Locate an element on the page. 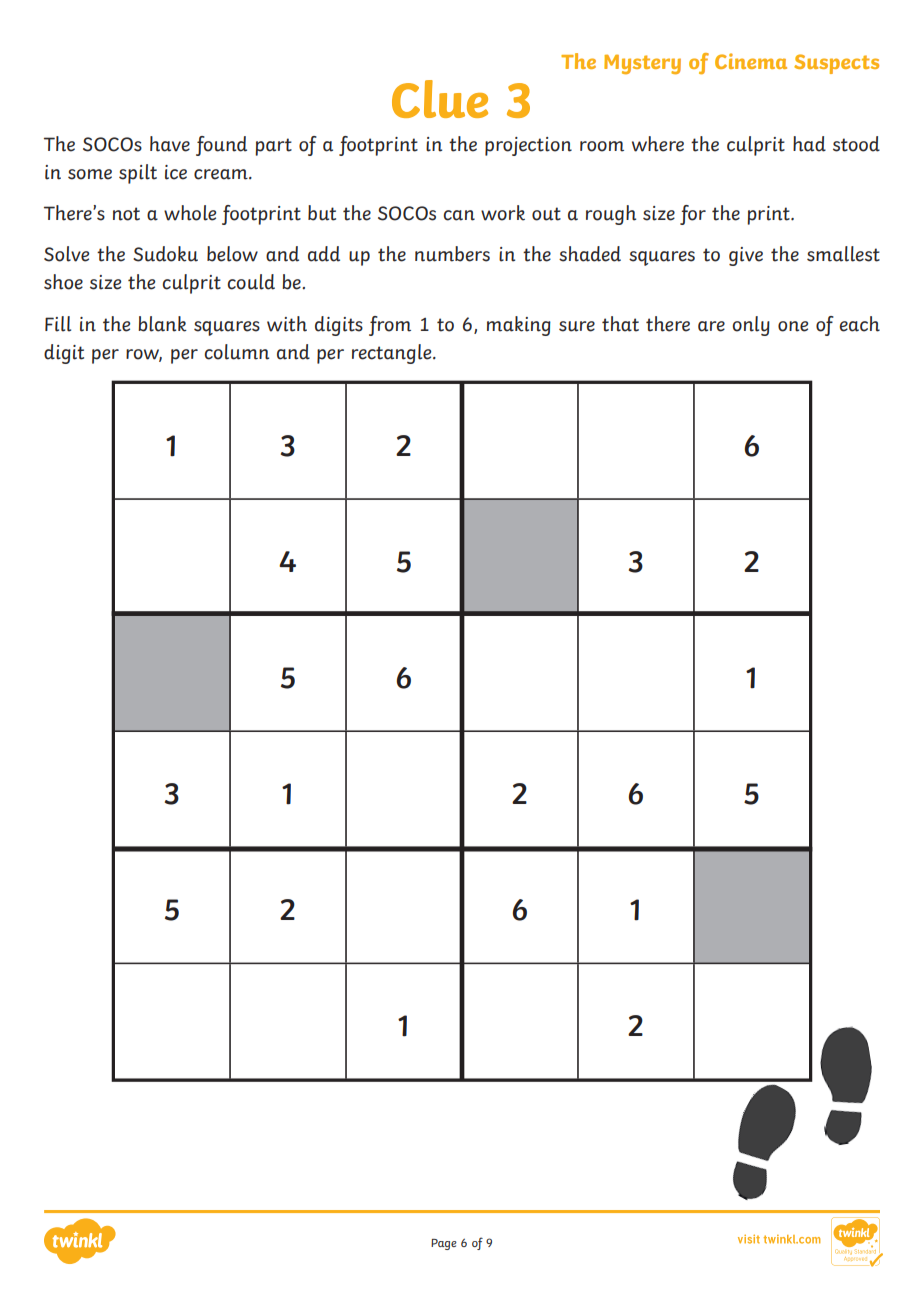  Clue is located at coordinates (440, 99).
